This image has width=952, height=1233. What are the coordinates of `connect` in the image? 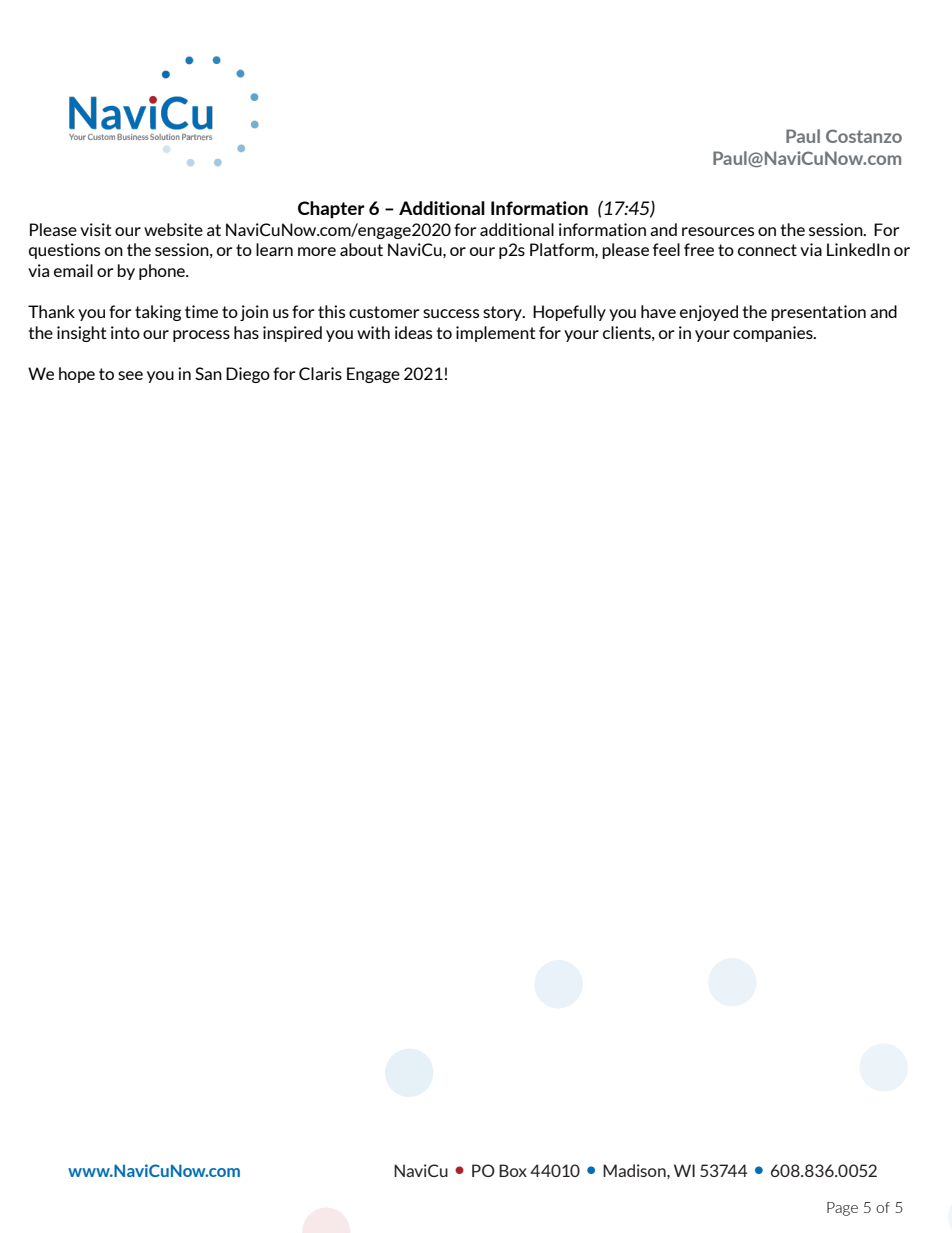 It's located at (767, 250).
